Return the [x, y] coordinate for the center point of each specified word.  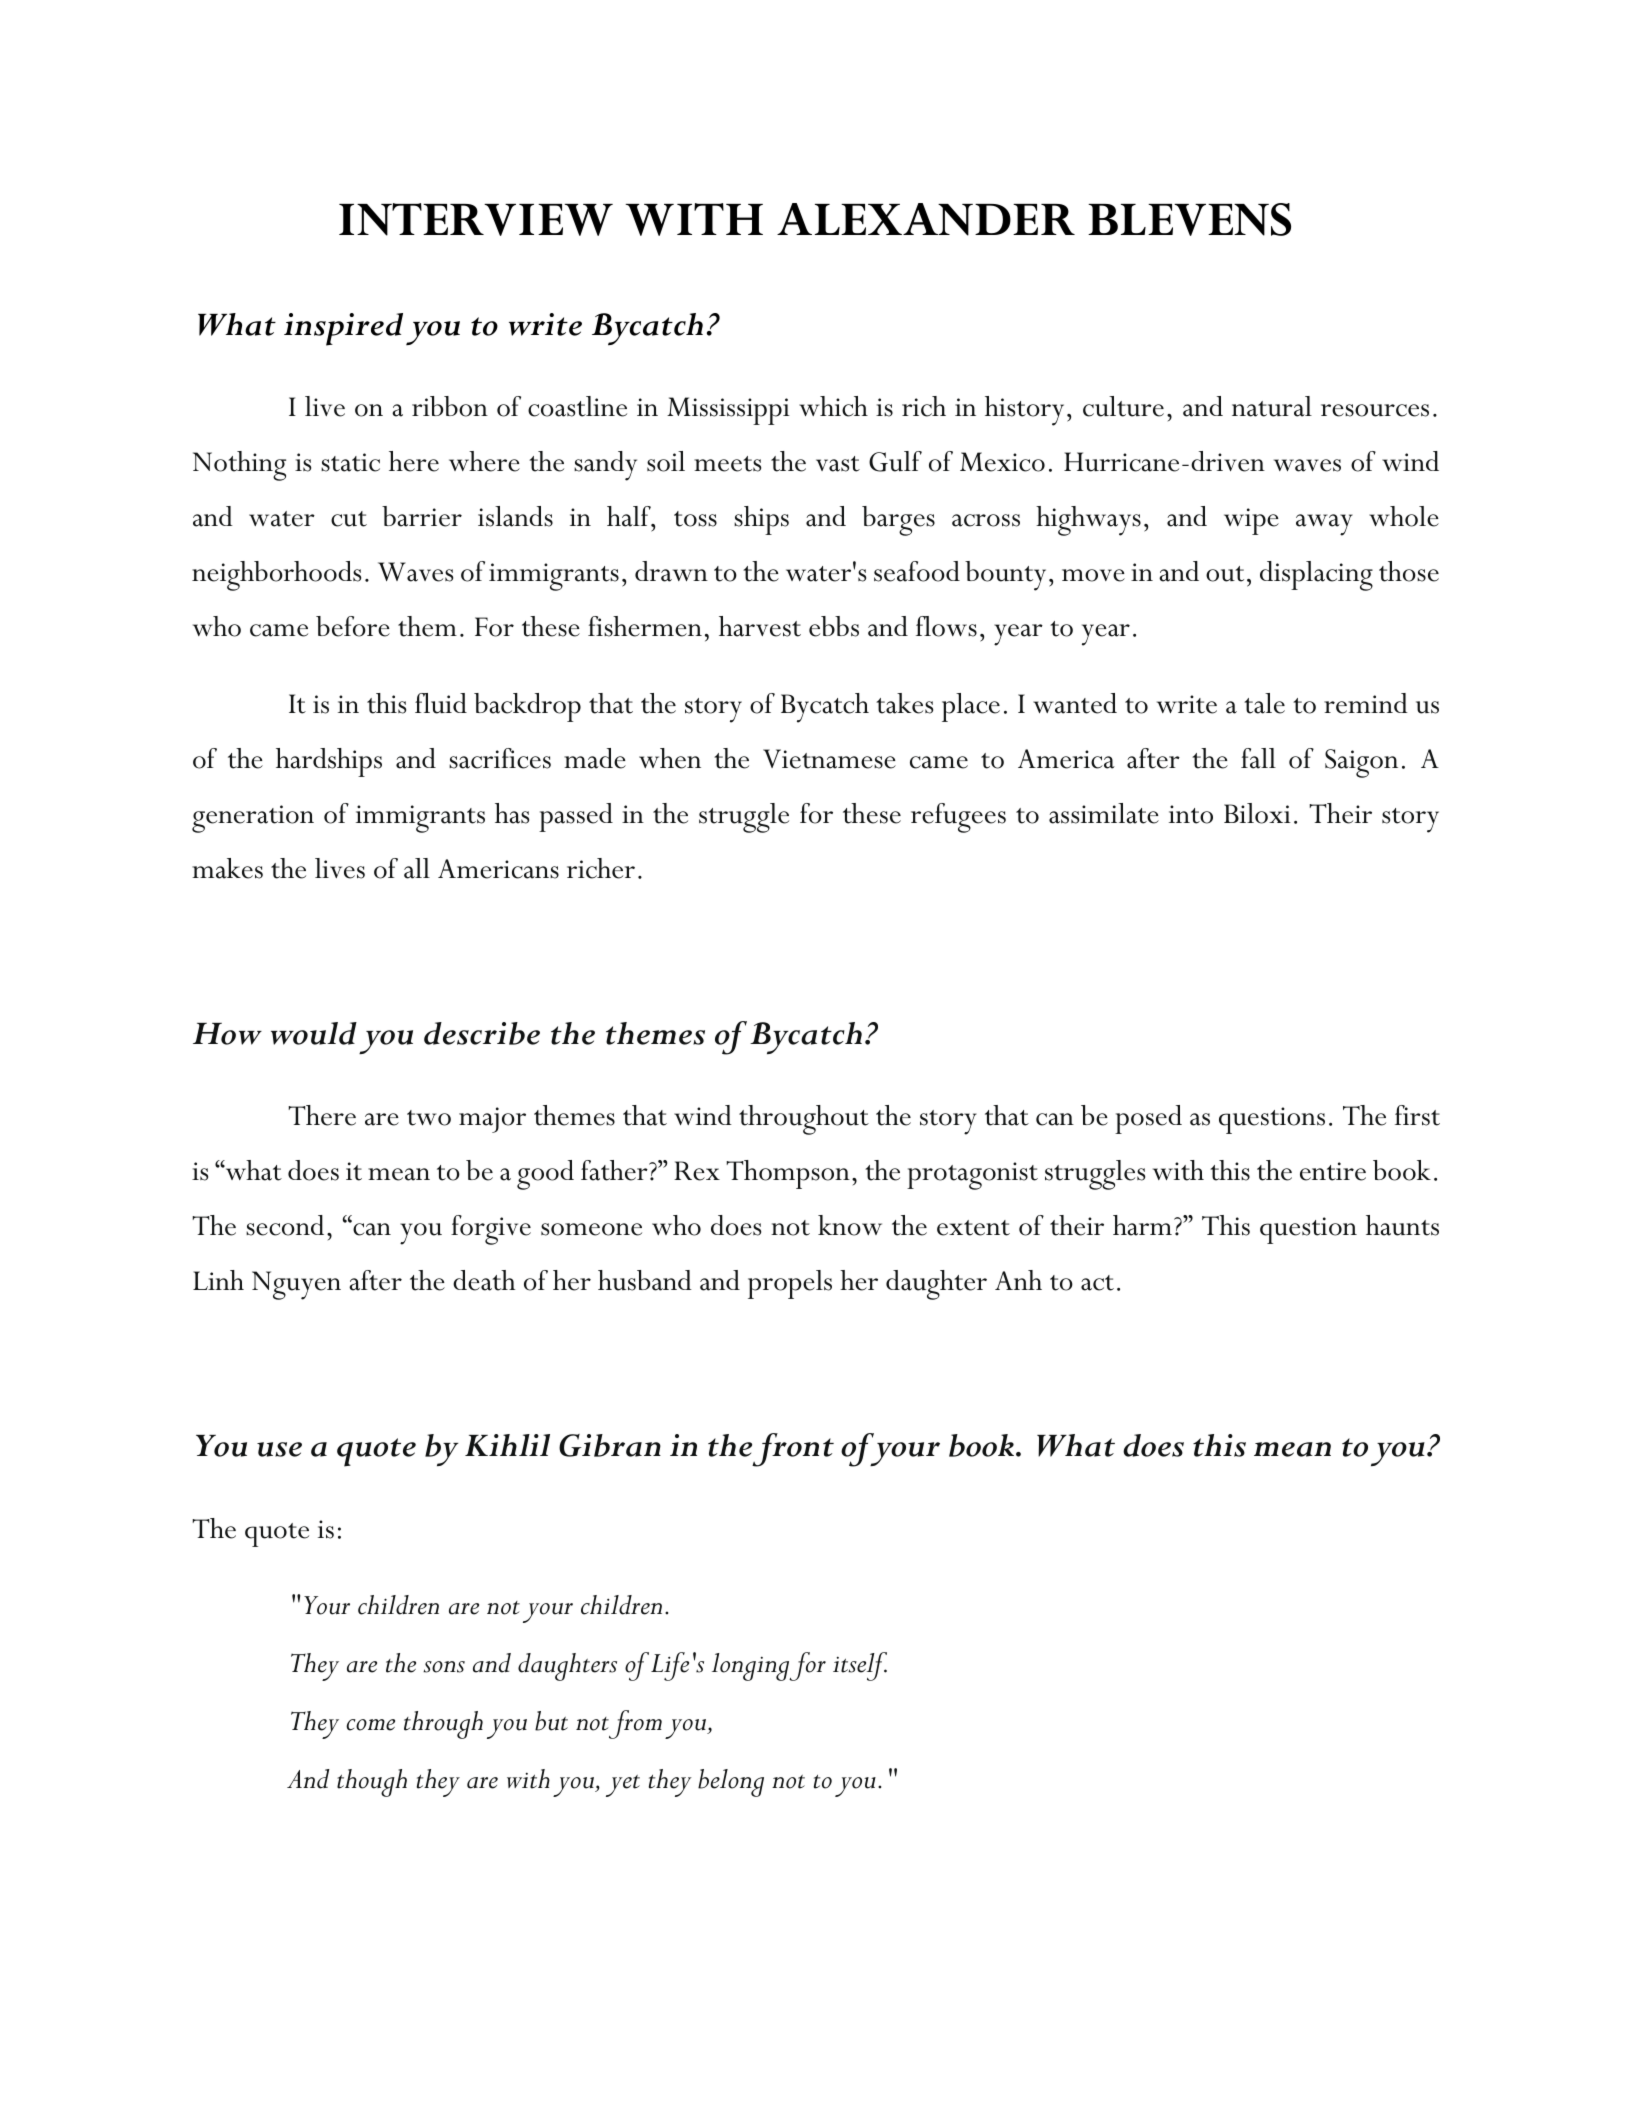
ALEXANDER [926, 219]
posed [1148, 1119]
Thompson [788, 1174]
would [314, 1033]
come [370, 1725]
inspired [343, 329]
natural [1272, 406]
